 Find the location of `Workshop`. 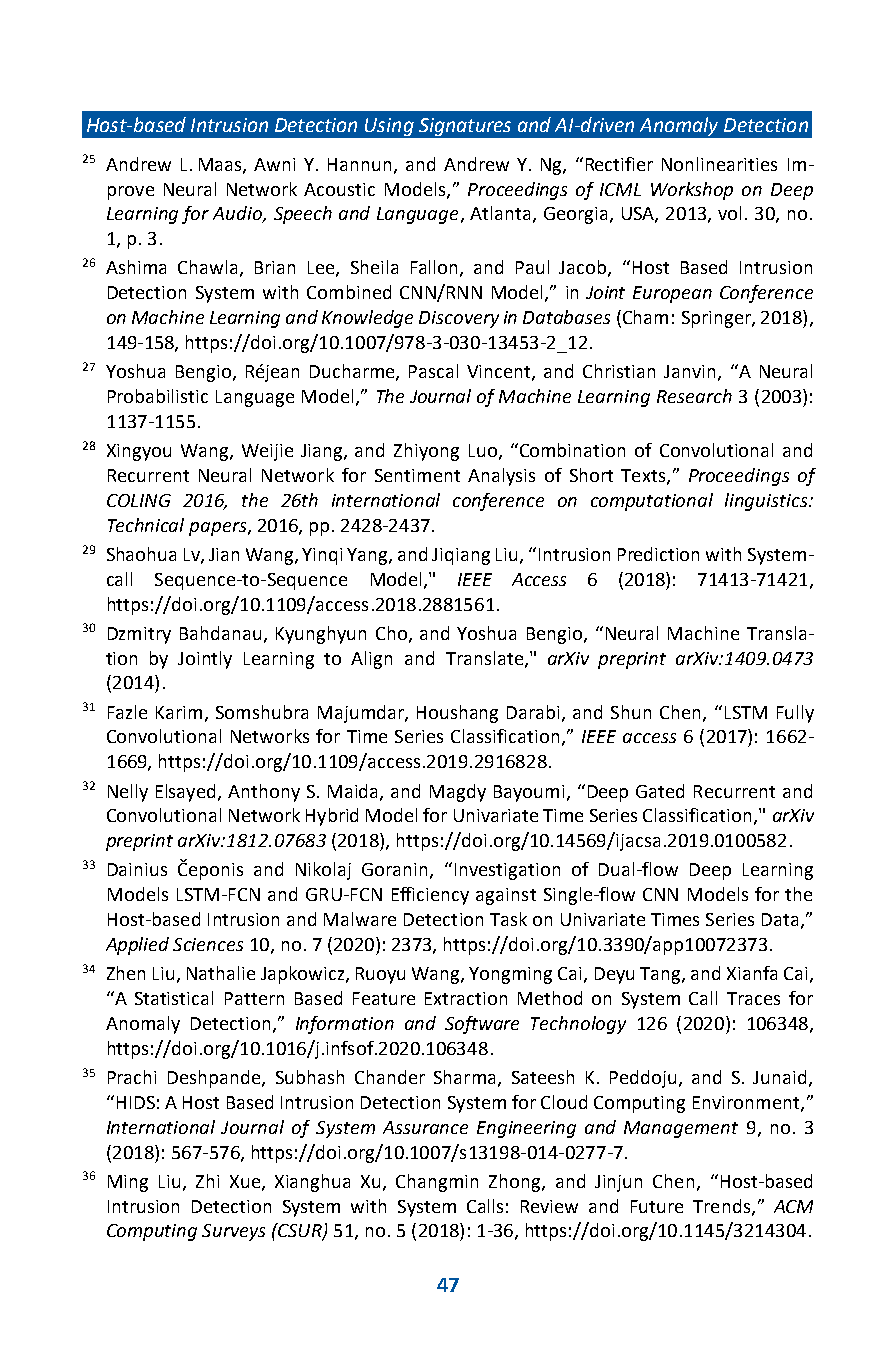

Workshop is located at coordinates (692, 191).
